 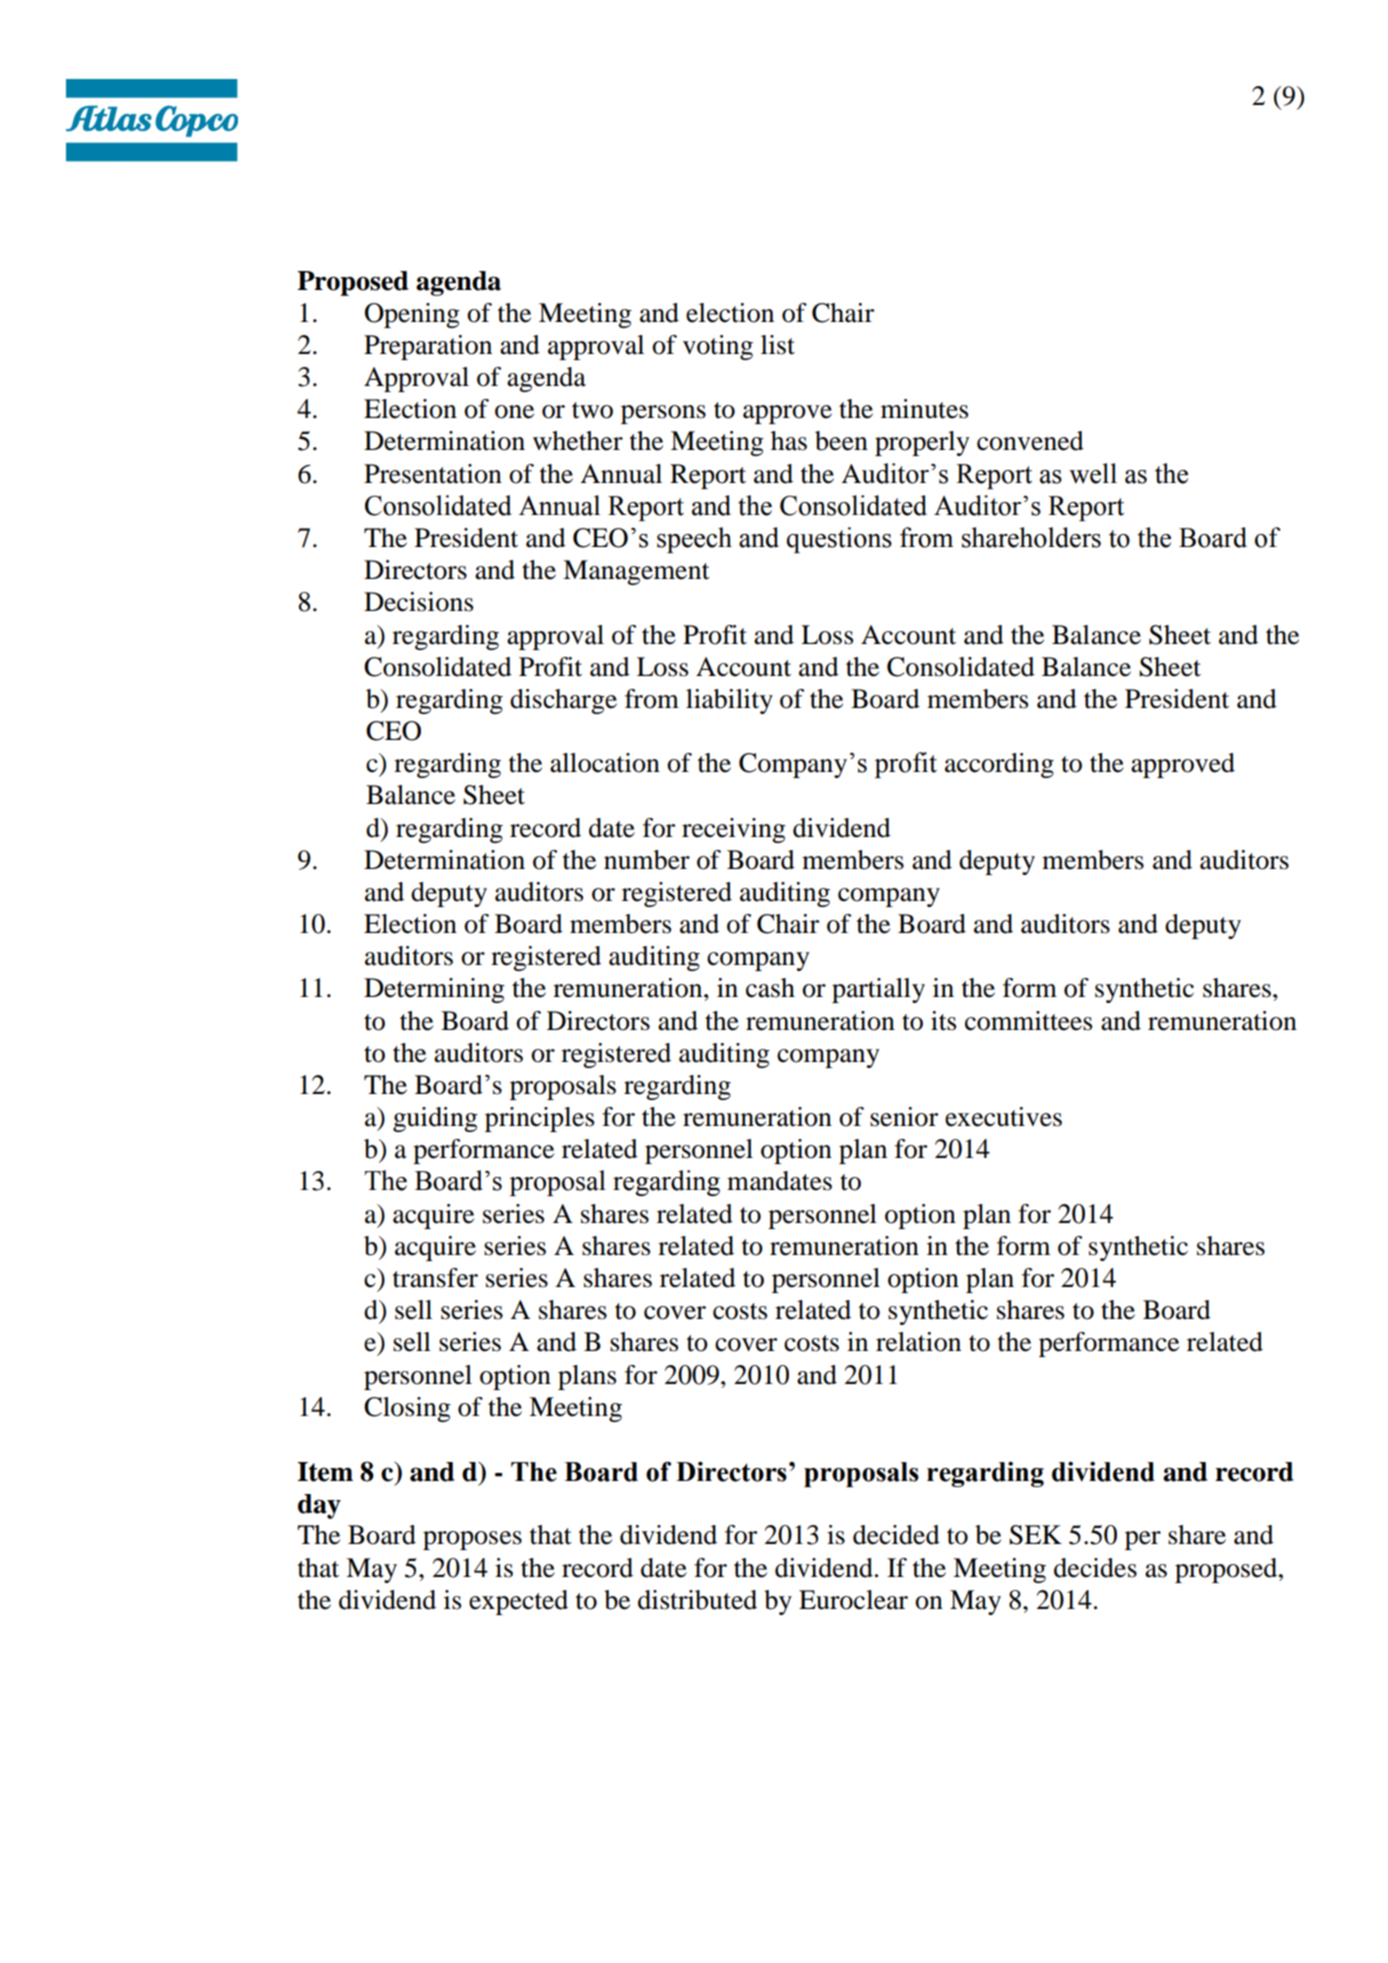 I want to click on voting, so click(x=718, y=347).
